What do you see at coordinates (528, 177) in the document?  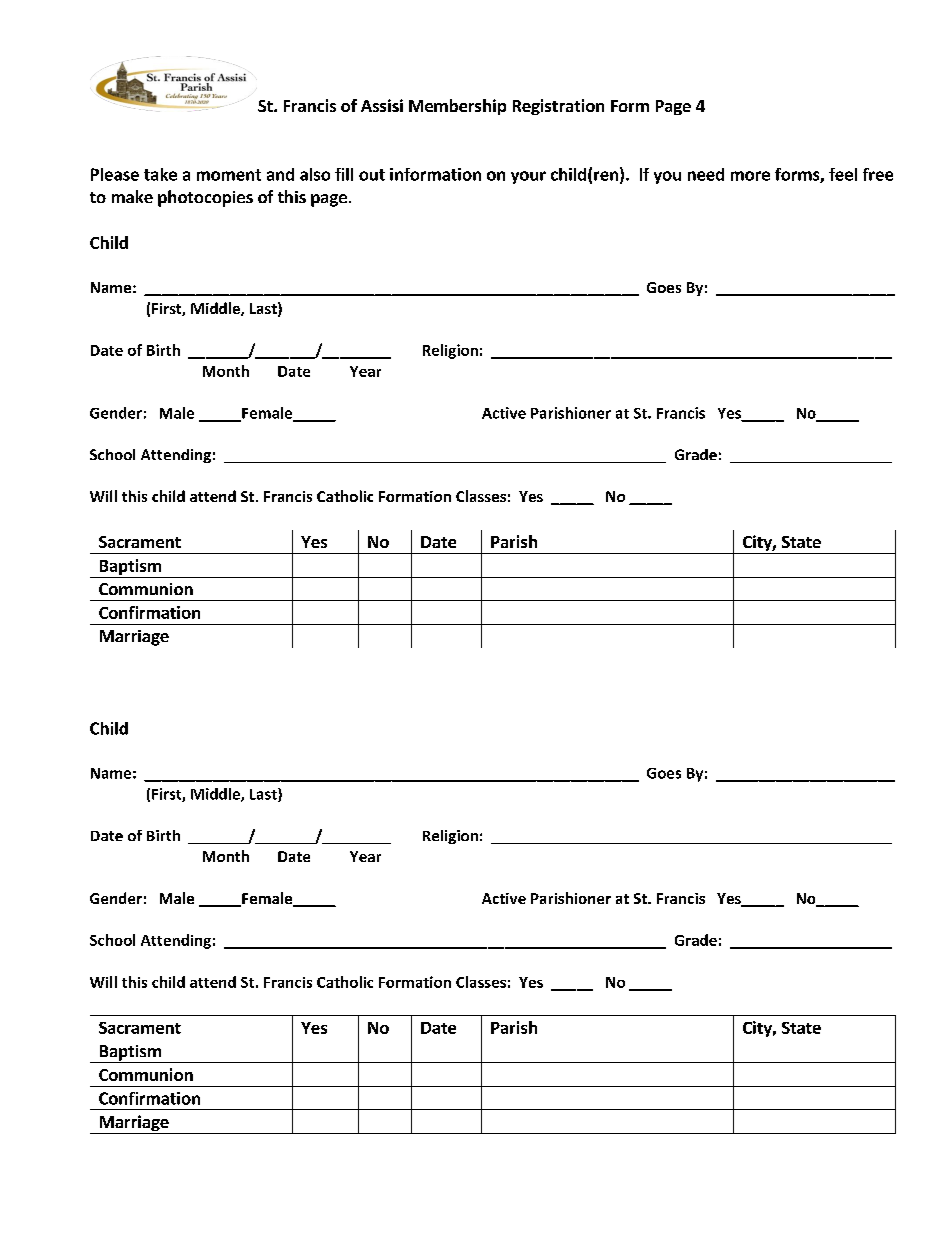 I see `your` at bounding box center [528, 177].
